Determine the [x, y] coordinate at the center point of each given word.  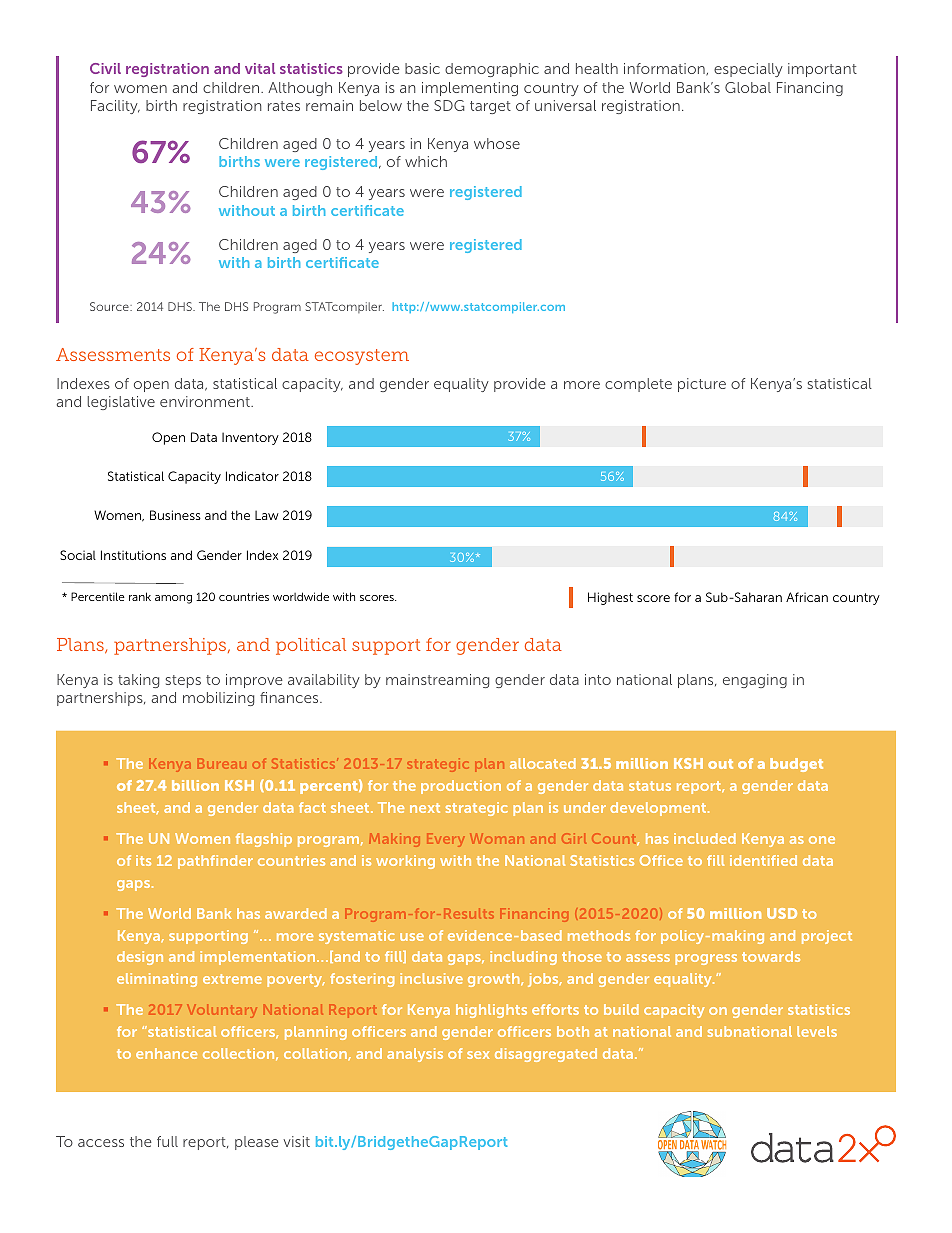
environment [206, 401]
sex [478, 1055]
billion [195, 785]
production [461, 787]
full [167, 1141]
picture [702, 385]
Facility [115, 107]
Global [748, 87]
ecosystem [362, 357]
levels [817, 1031]
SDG [449, 105]
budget [796, 765]
